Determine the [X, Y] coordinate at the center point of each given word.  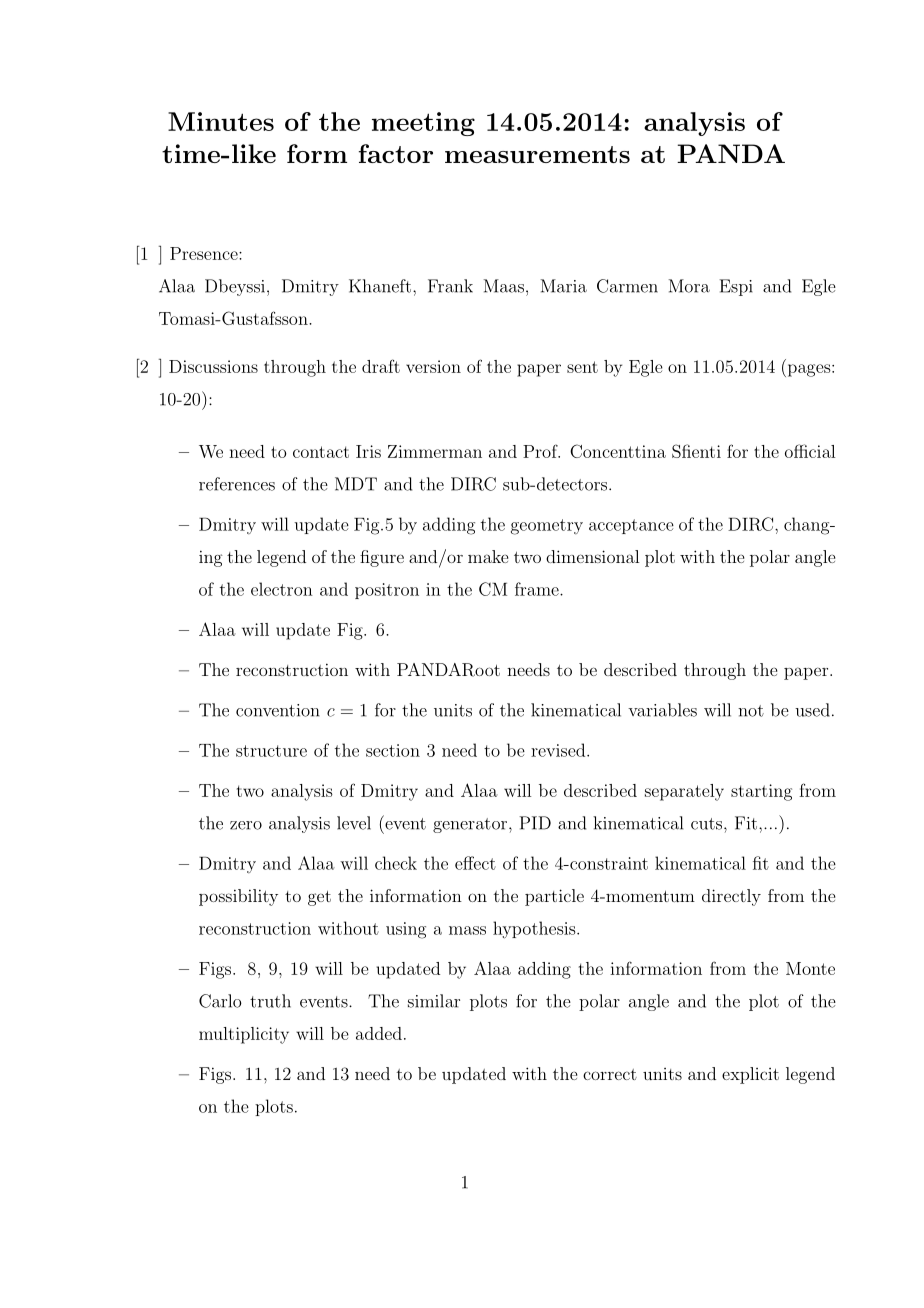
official [810, 451]
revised [559, 750]
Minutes [221, 121]
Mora [689, 286]
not [751, 711]
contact [321, 452]
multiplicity [244, 1035]
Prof [541, 451]
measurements [537, 154]
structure [271, 751]
